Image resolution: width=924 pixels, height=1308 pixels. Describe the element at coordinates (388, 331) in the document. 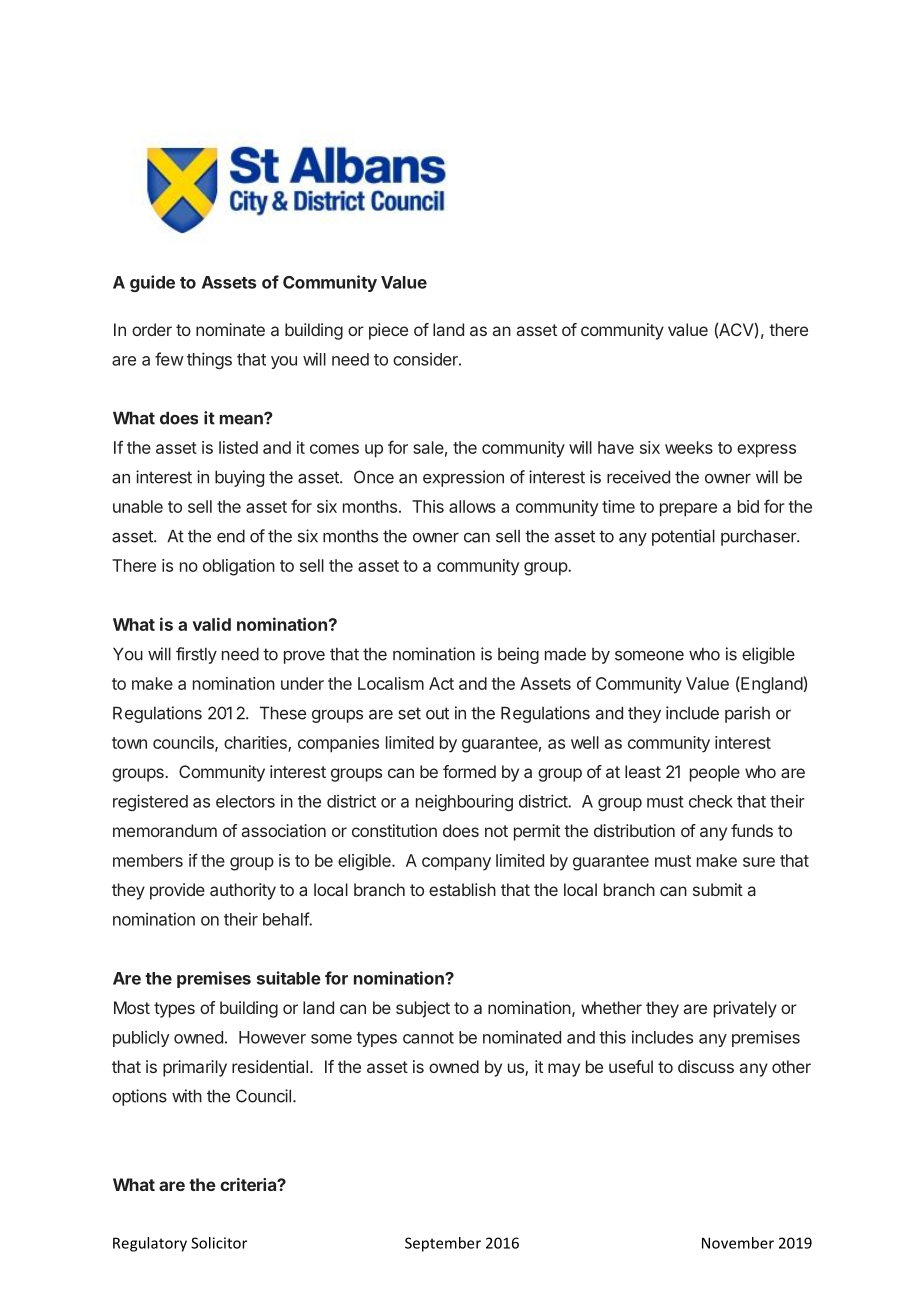

I see `piece` at that location.
